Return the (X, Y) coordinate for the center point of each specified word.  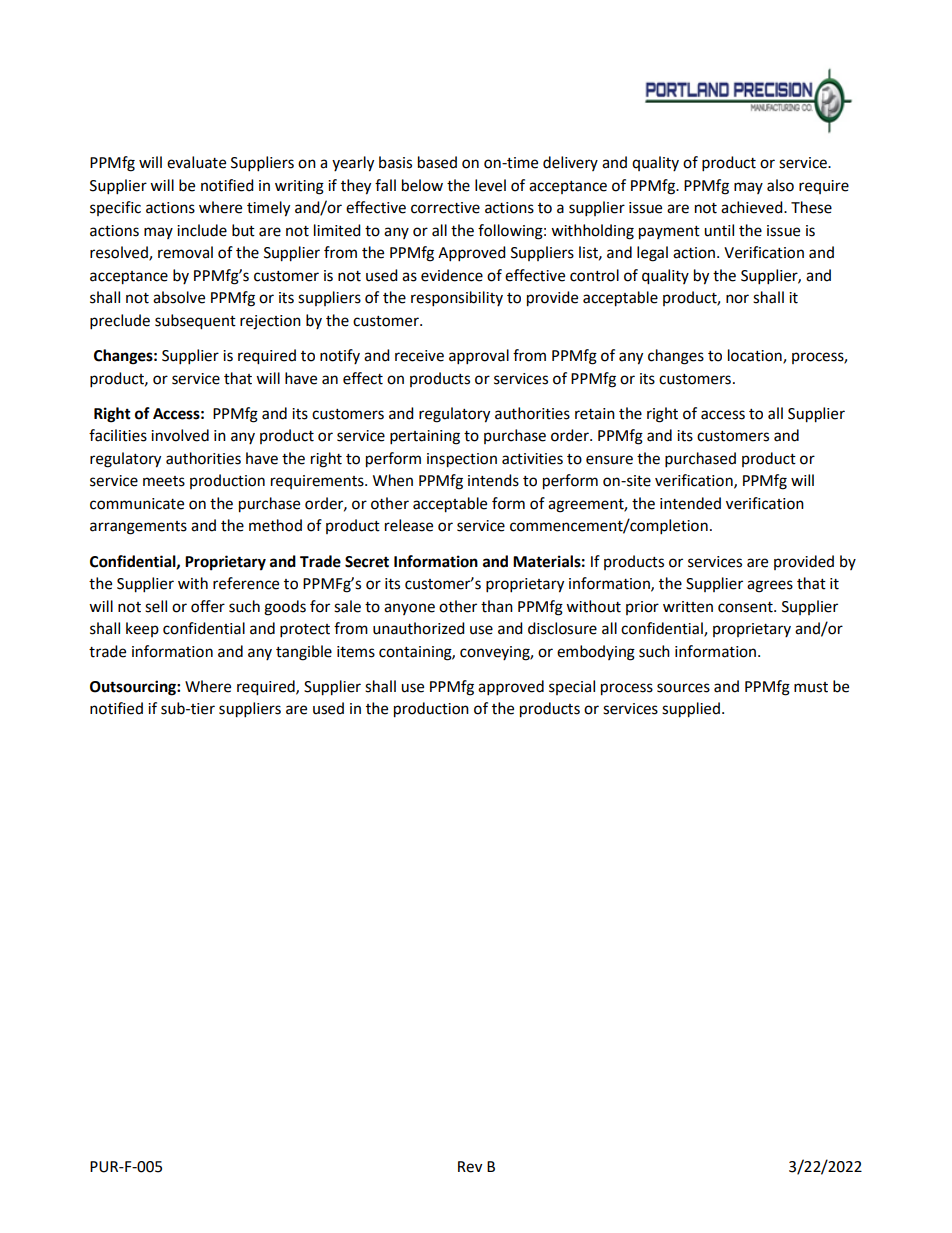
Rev (470, 1167)
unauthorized (419, 628)
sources (683, 688)
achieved (753, 207)
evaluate (196, 162)
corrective (445, 208)
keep (142, 629)
